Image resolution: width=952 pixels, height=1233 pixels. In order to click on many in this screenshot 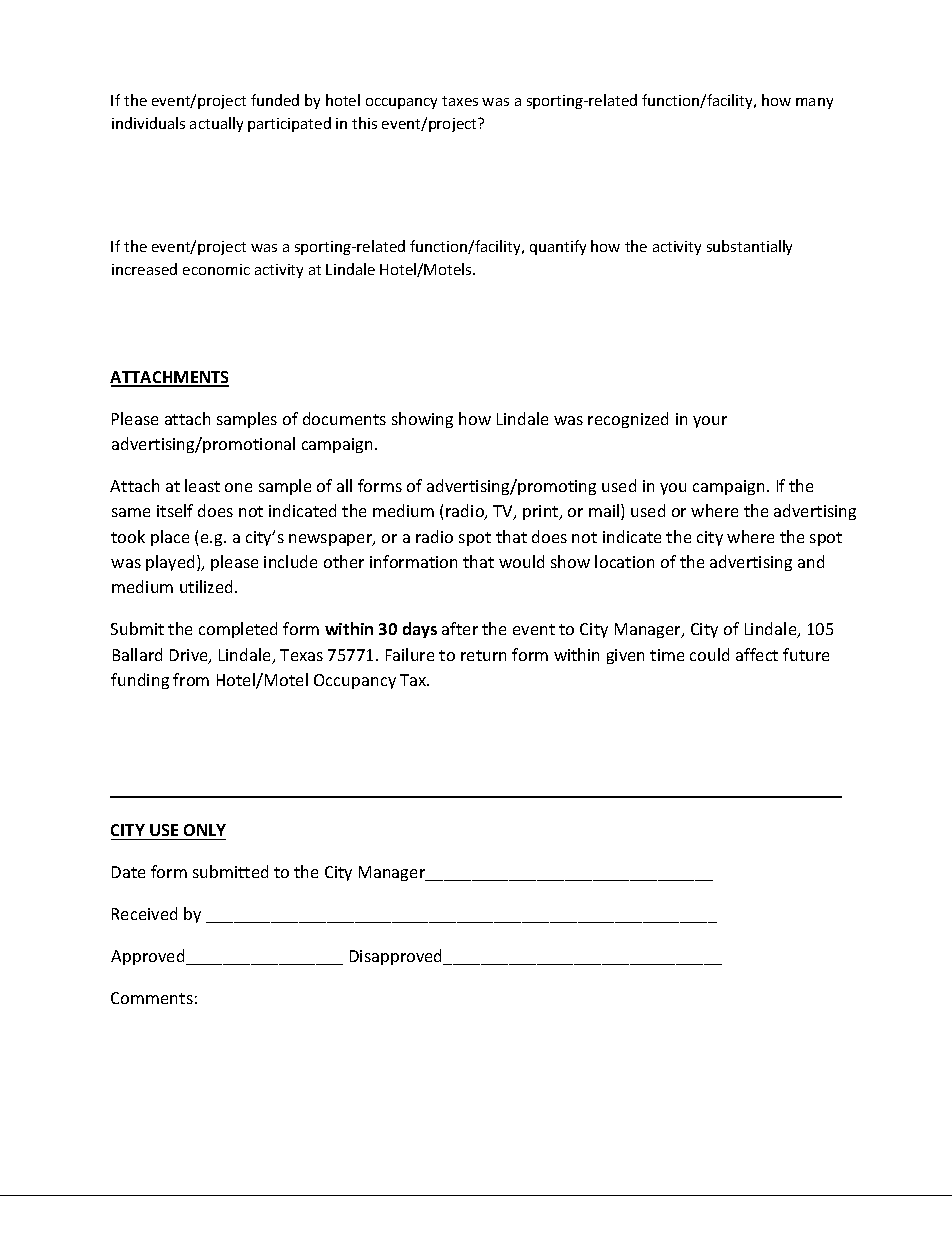, I will do `click(814, 103)`.
